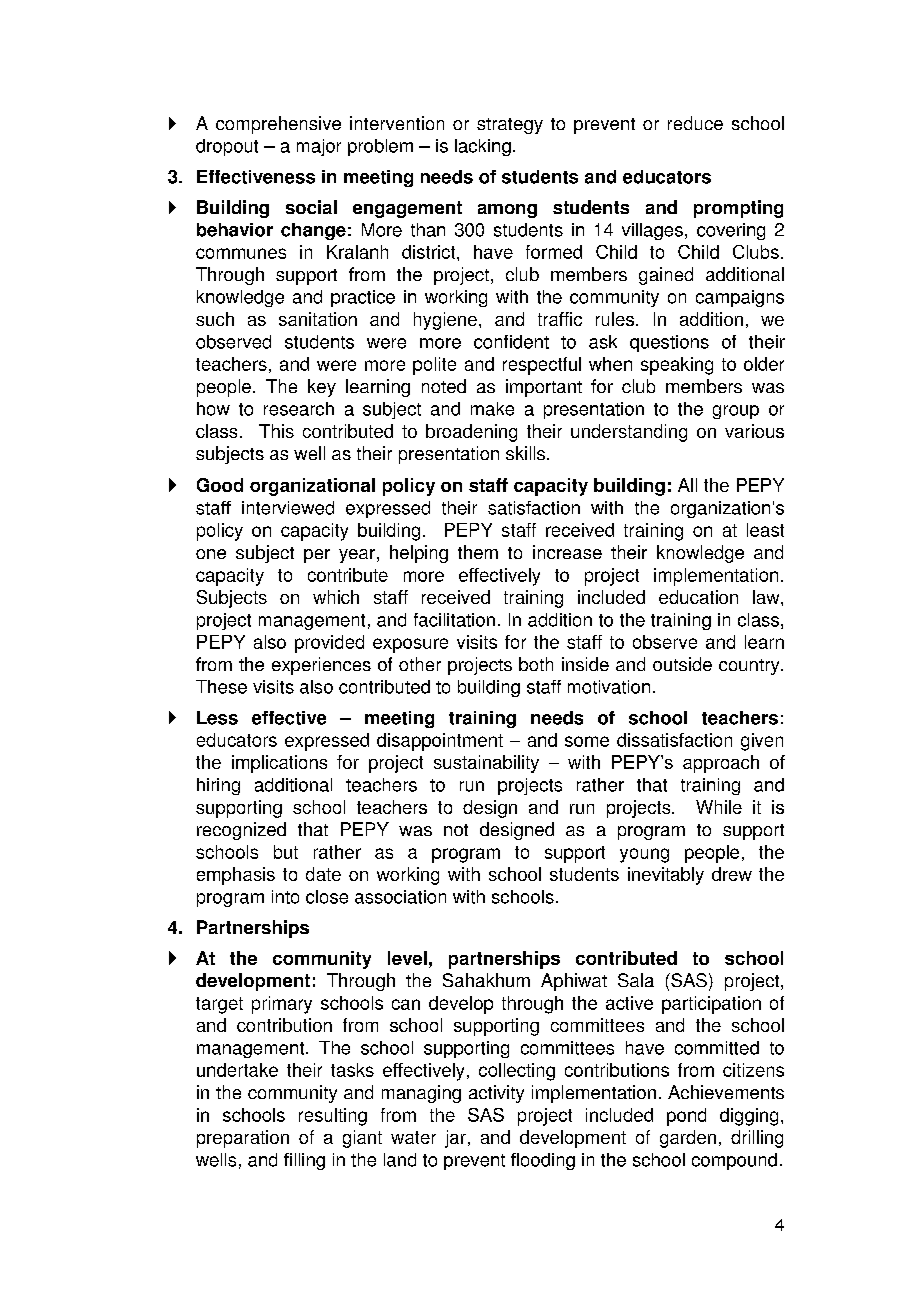  Describe the element at coordinates (666, 876) in the screenshot. I see `inevitably` at that location.
